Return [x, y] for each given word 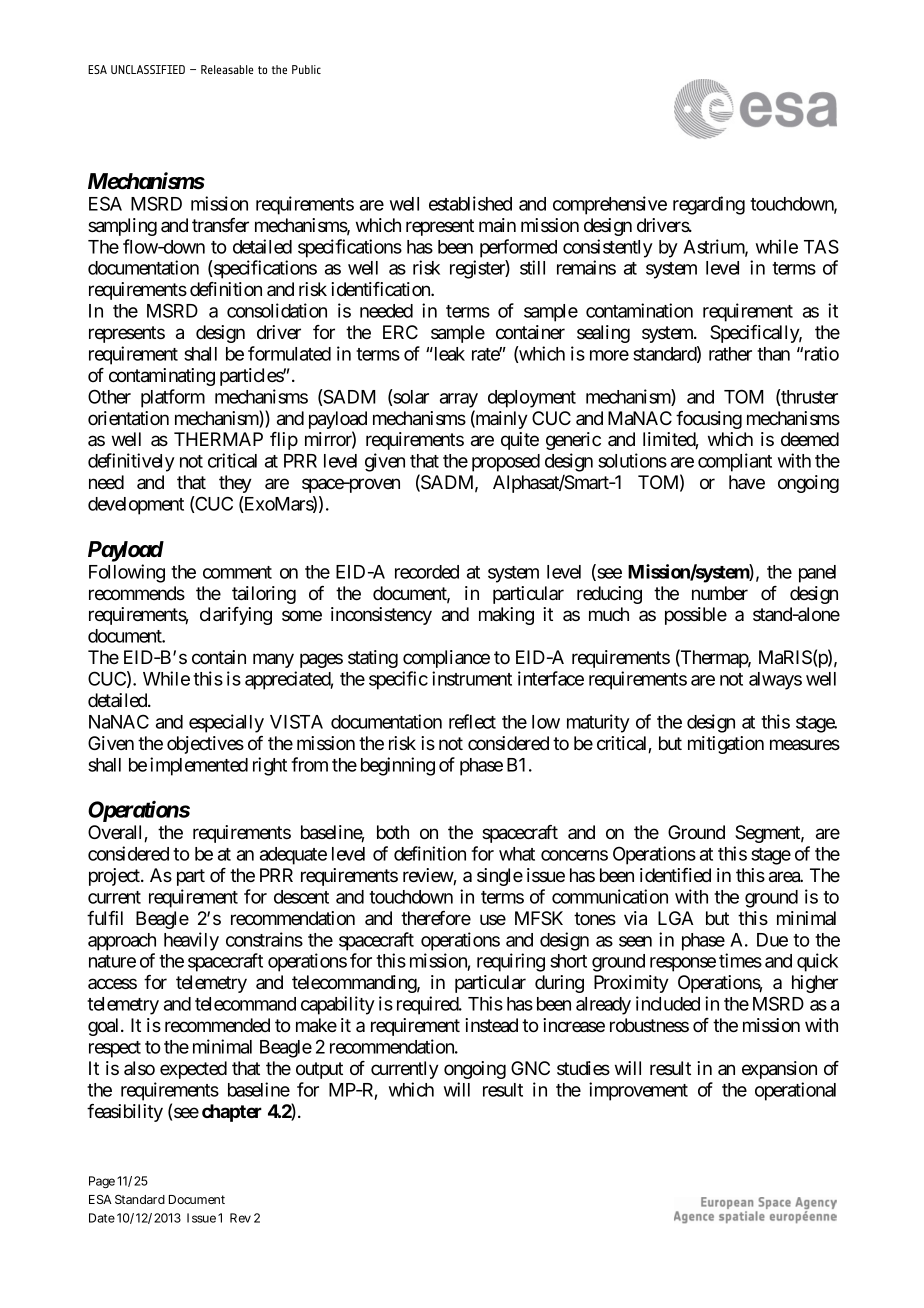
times [740, 960]
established [470, 203]
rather [730, 354]
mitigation [726, 745]
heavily [191, 941]
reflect [472, 721]
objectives [205, 745]
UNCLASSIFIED [148, 69]
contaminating [162, 377]
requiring [511, 962]
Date [102, 1218]
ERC [400, 332]
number [720, 593]
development [136, 506]
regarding [709, 205]
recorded [427, 572]
